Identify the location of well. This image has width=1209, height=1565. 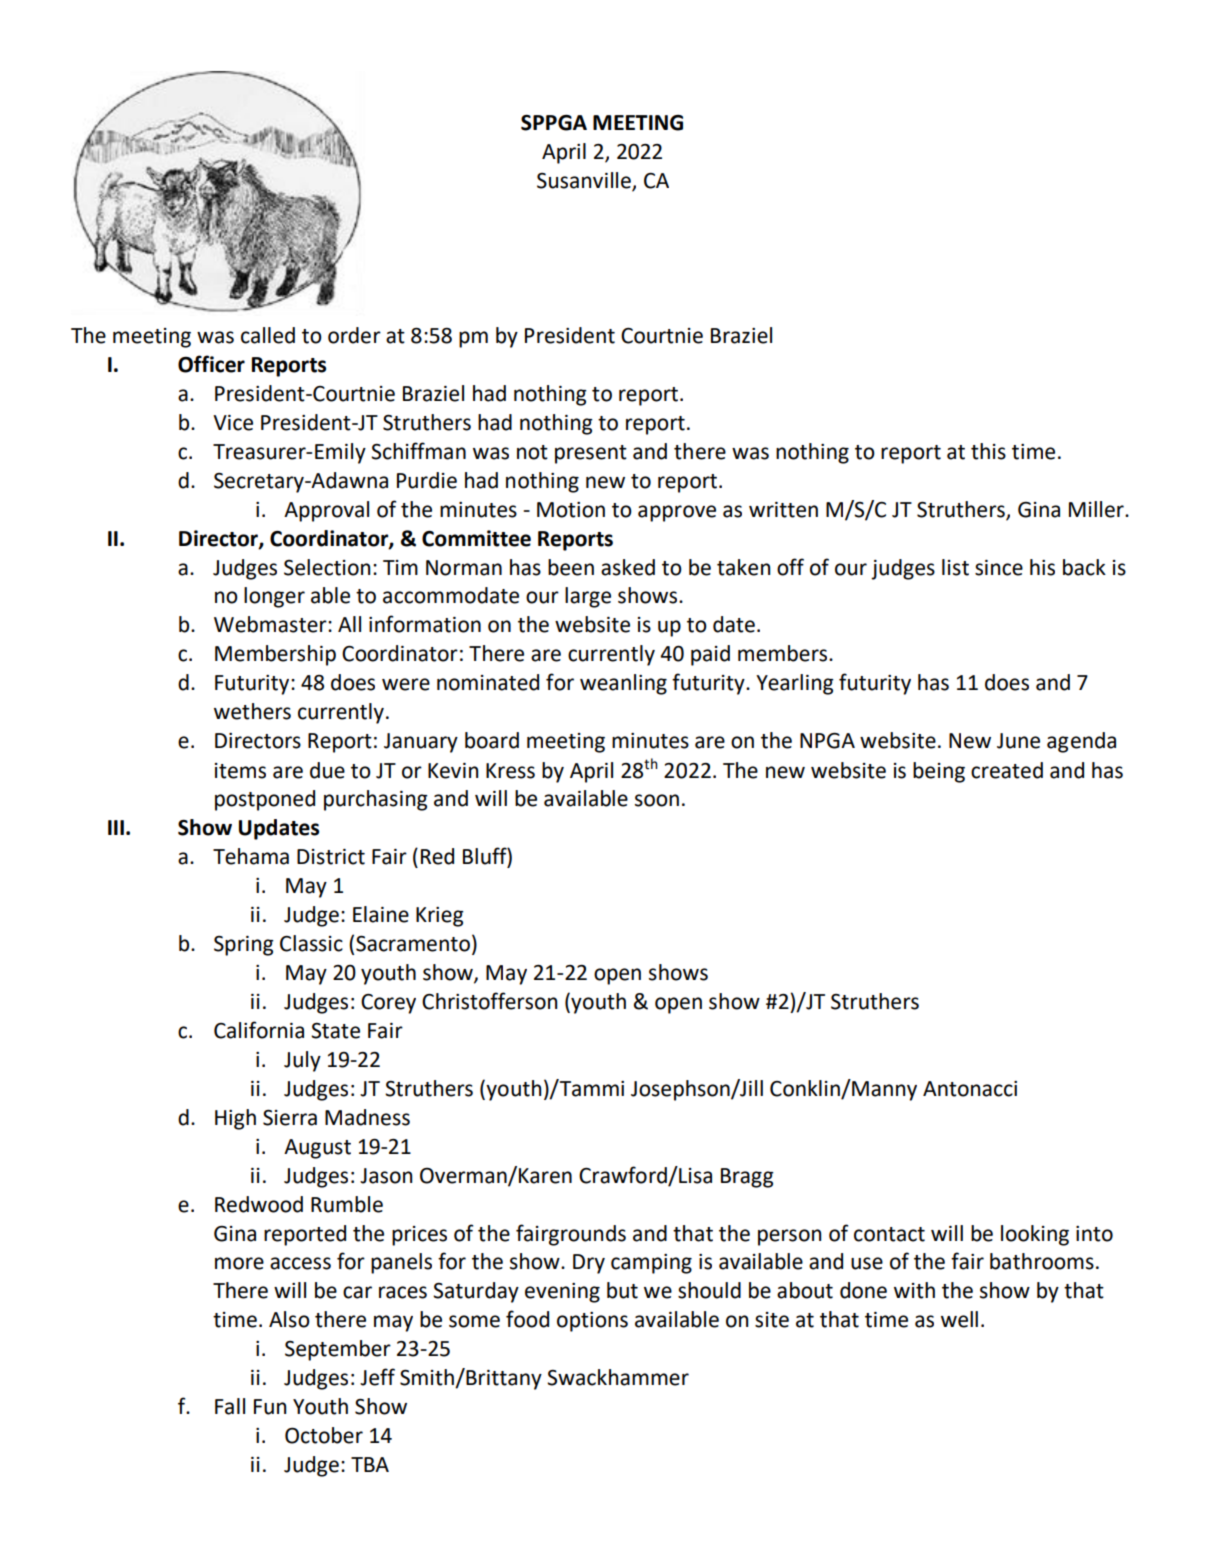
(959, 1319).
